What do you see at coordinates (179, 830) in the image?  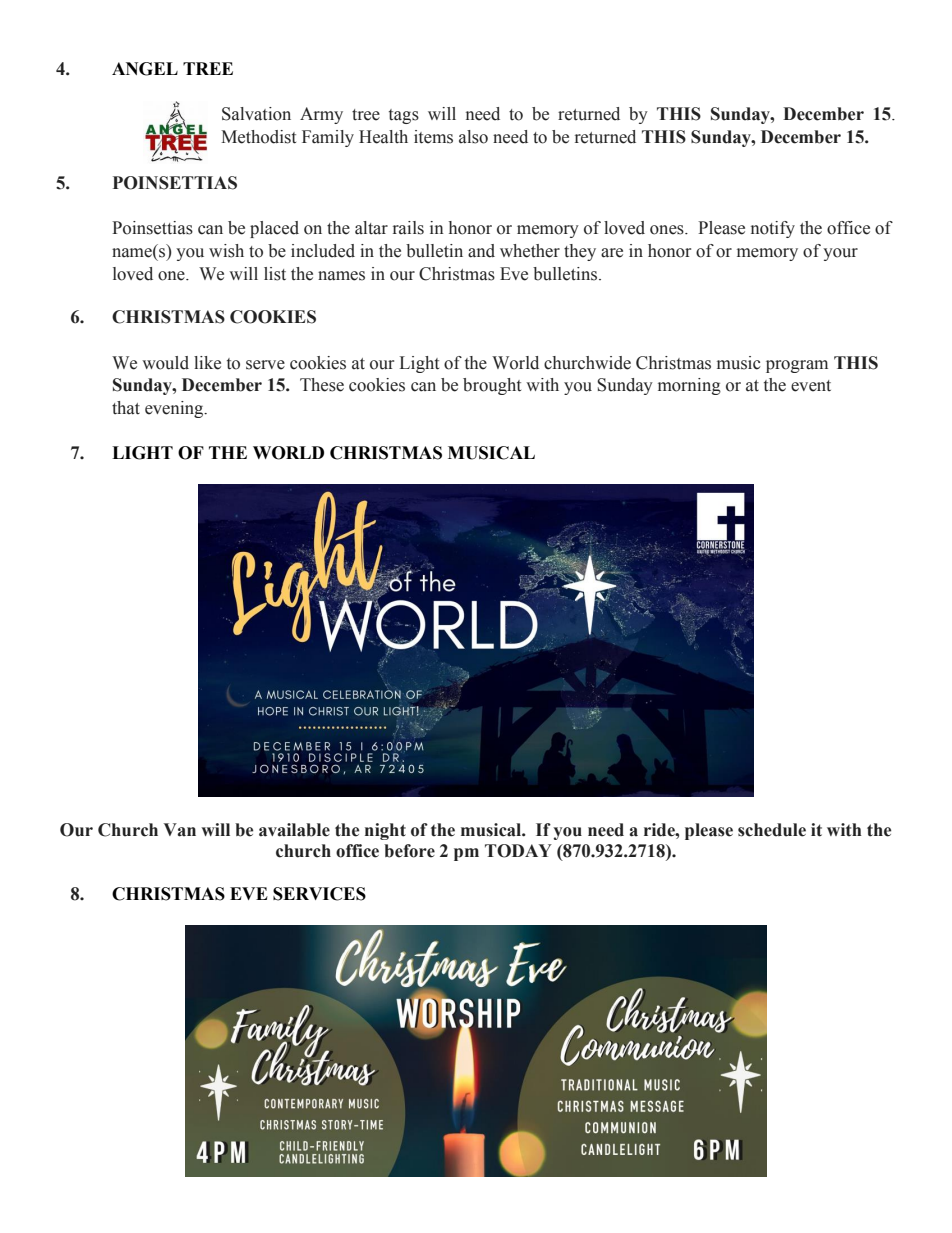 I see `Van` at bounding box center [179, 830].
